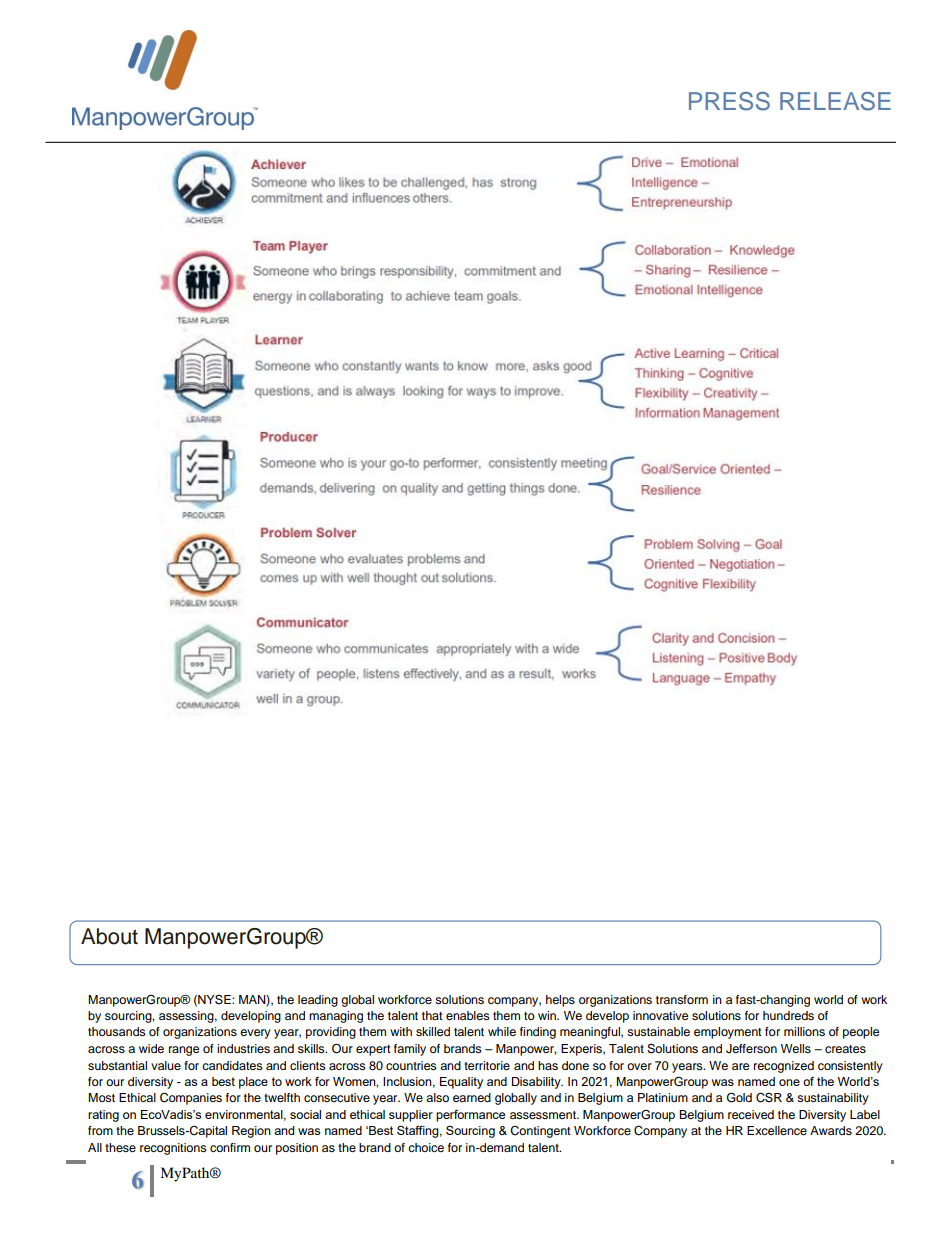  What do you see at coordinates (682, 999) in the document?
I see `transform` at bounding box center [682, 999].
